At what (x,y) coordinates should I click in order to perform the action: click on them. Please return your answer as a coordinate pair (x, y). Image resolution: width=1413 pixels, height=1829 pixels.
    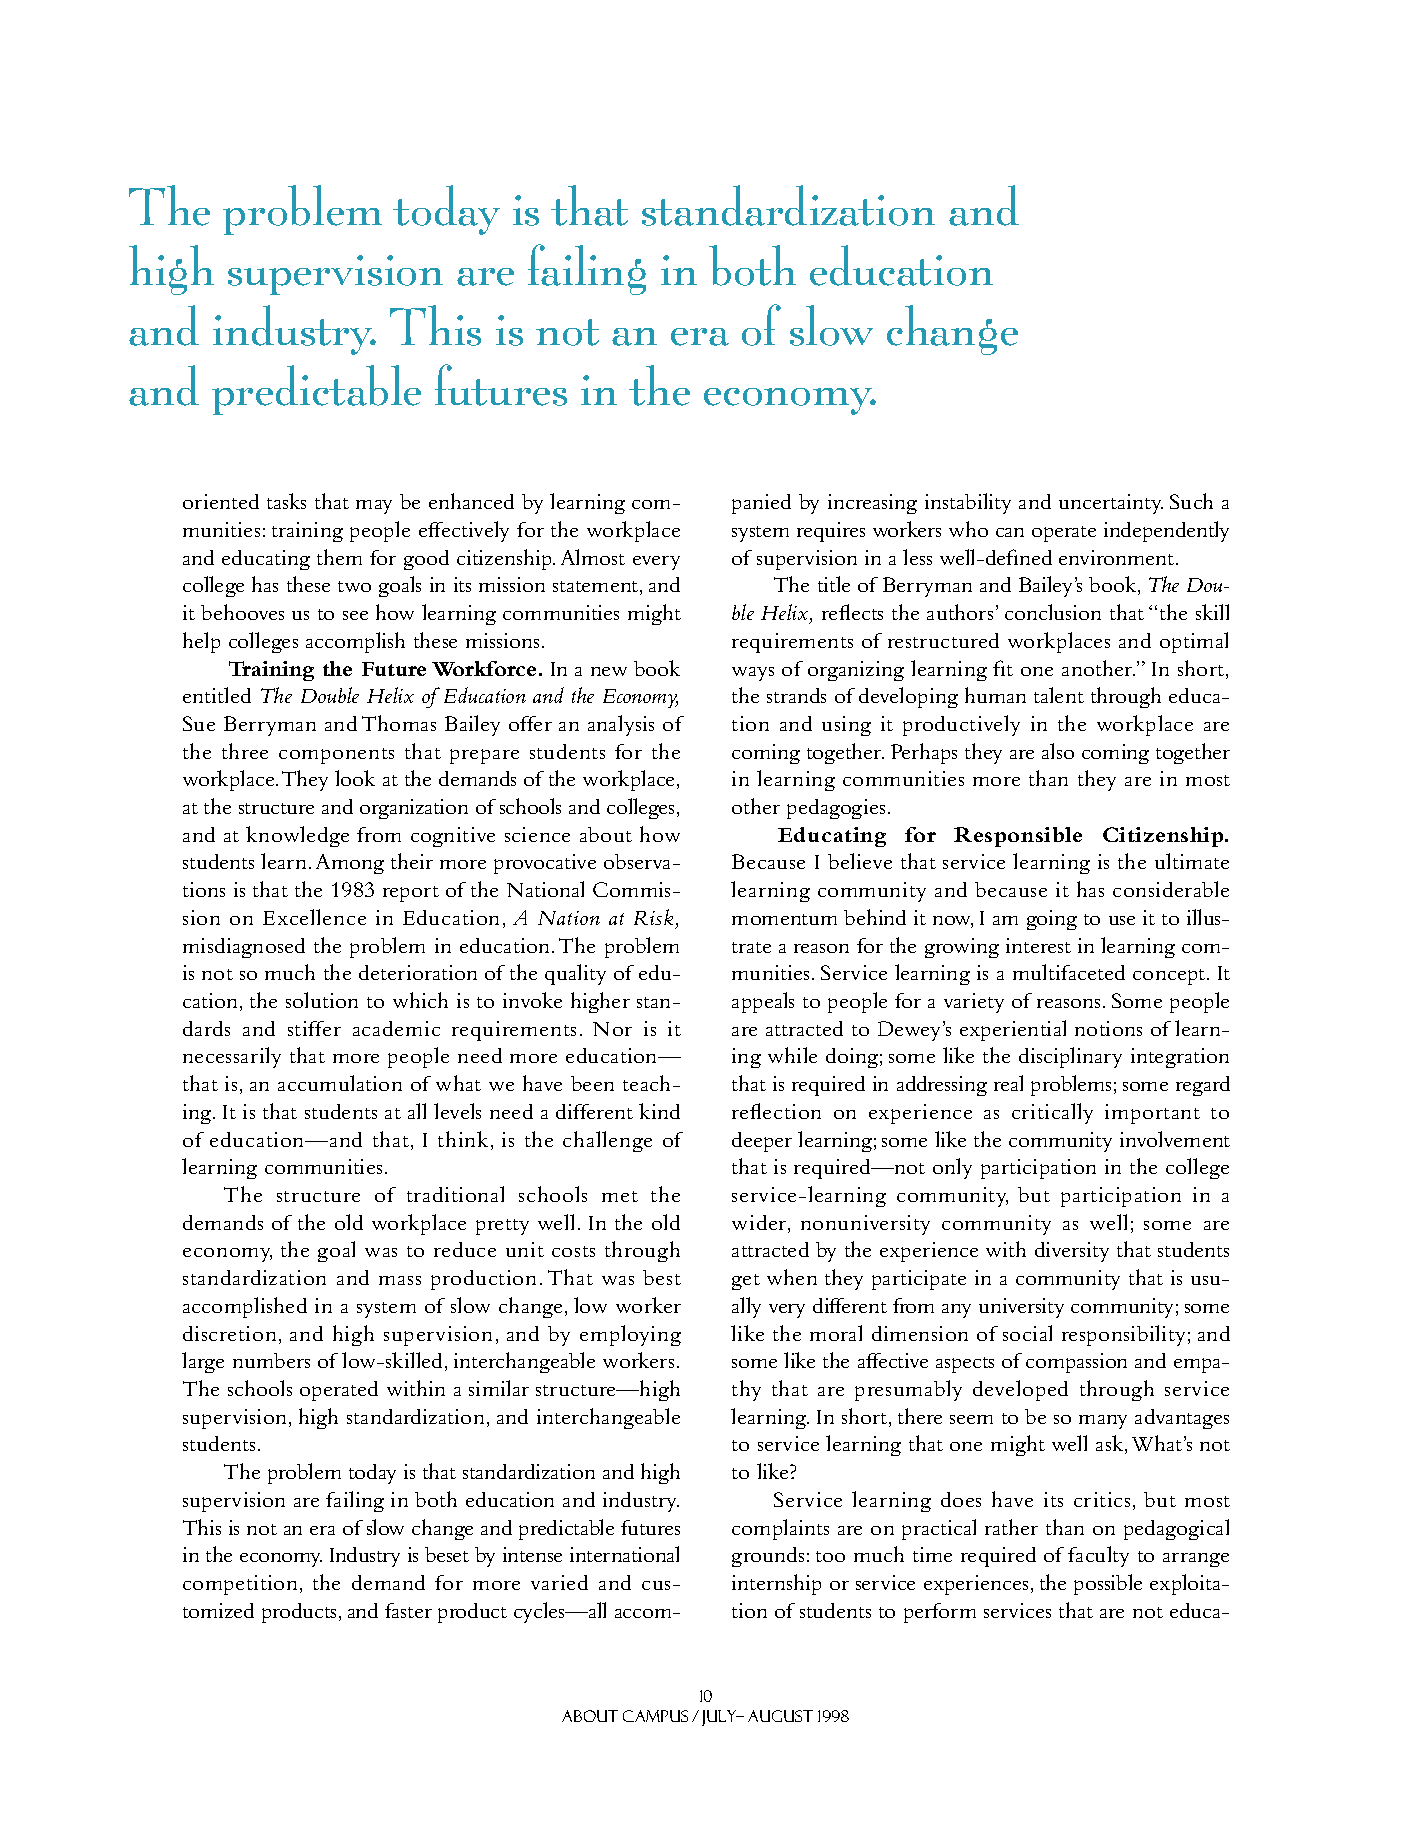
    Looking at the image, I should click on (339, 557).
